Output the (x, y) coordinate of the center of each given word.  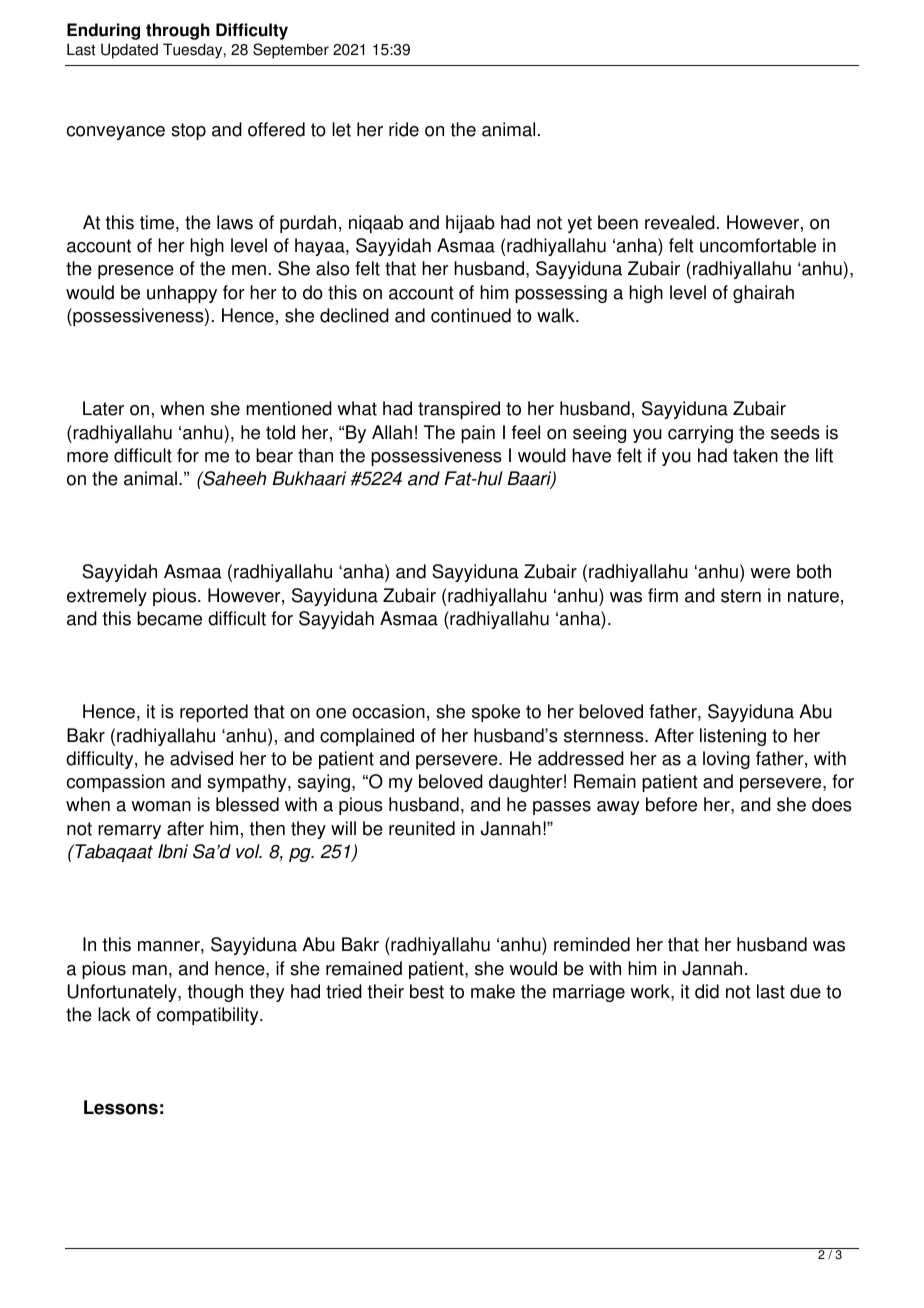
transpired (459, 410)
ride (404, 129)
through (178, 31)
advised (201, 758)
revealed (680, 222)
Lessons (121, 1107)
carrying (700, 434)
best (427, 991)
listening (733, 737)
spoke (496, 713)
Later (103, 408)
